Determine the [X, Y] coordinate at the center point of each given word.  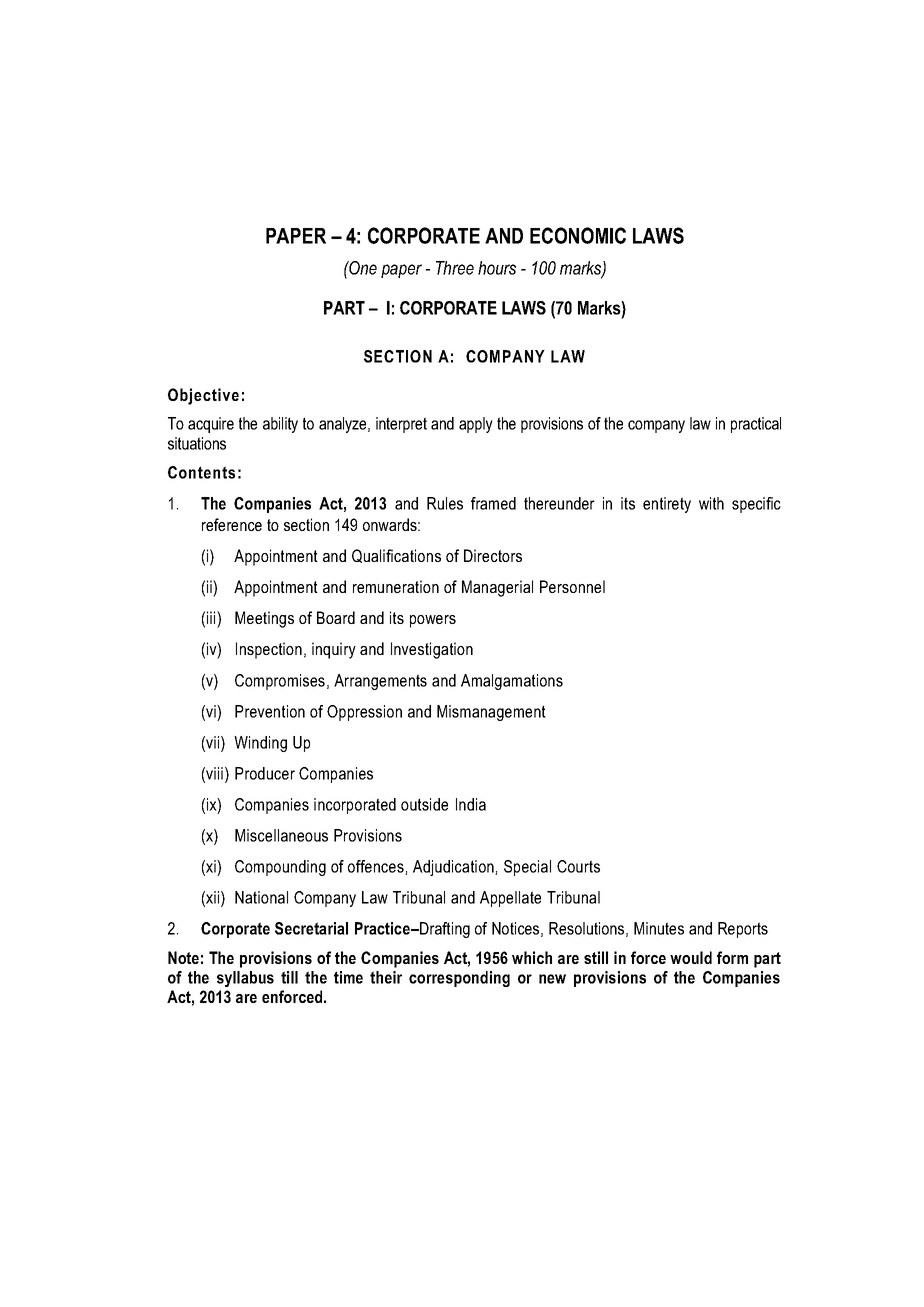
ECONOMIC [578, 235]
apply [476, 425]
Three [455, 268]
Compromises [280, 682]
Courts [578, 866]
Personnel [572, 586]
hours [497, 268]
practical [756, 425]
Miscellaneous [281, 835]
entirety [667, 505]
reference [232, 524]
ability [280, 425]
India [471, 804]
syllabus [245, 979]
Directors [493, 555]
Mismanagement [491, 713]
